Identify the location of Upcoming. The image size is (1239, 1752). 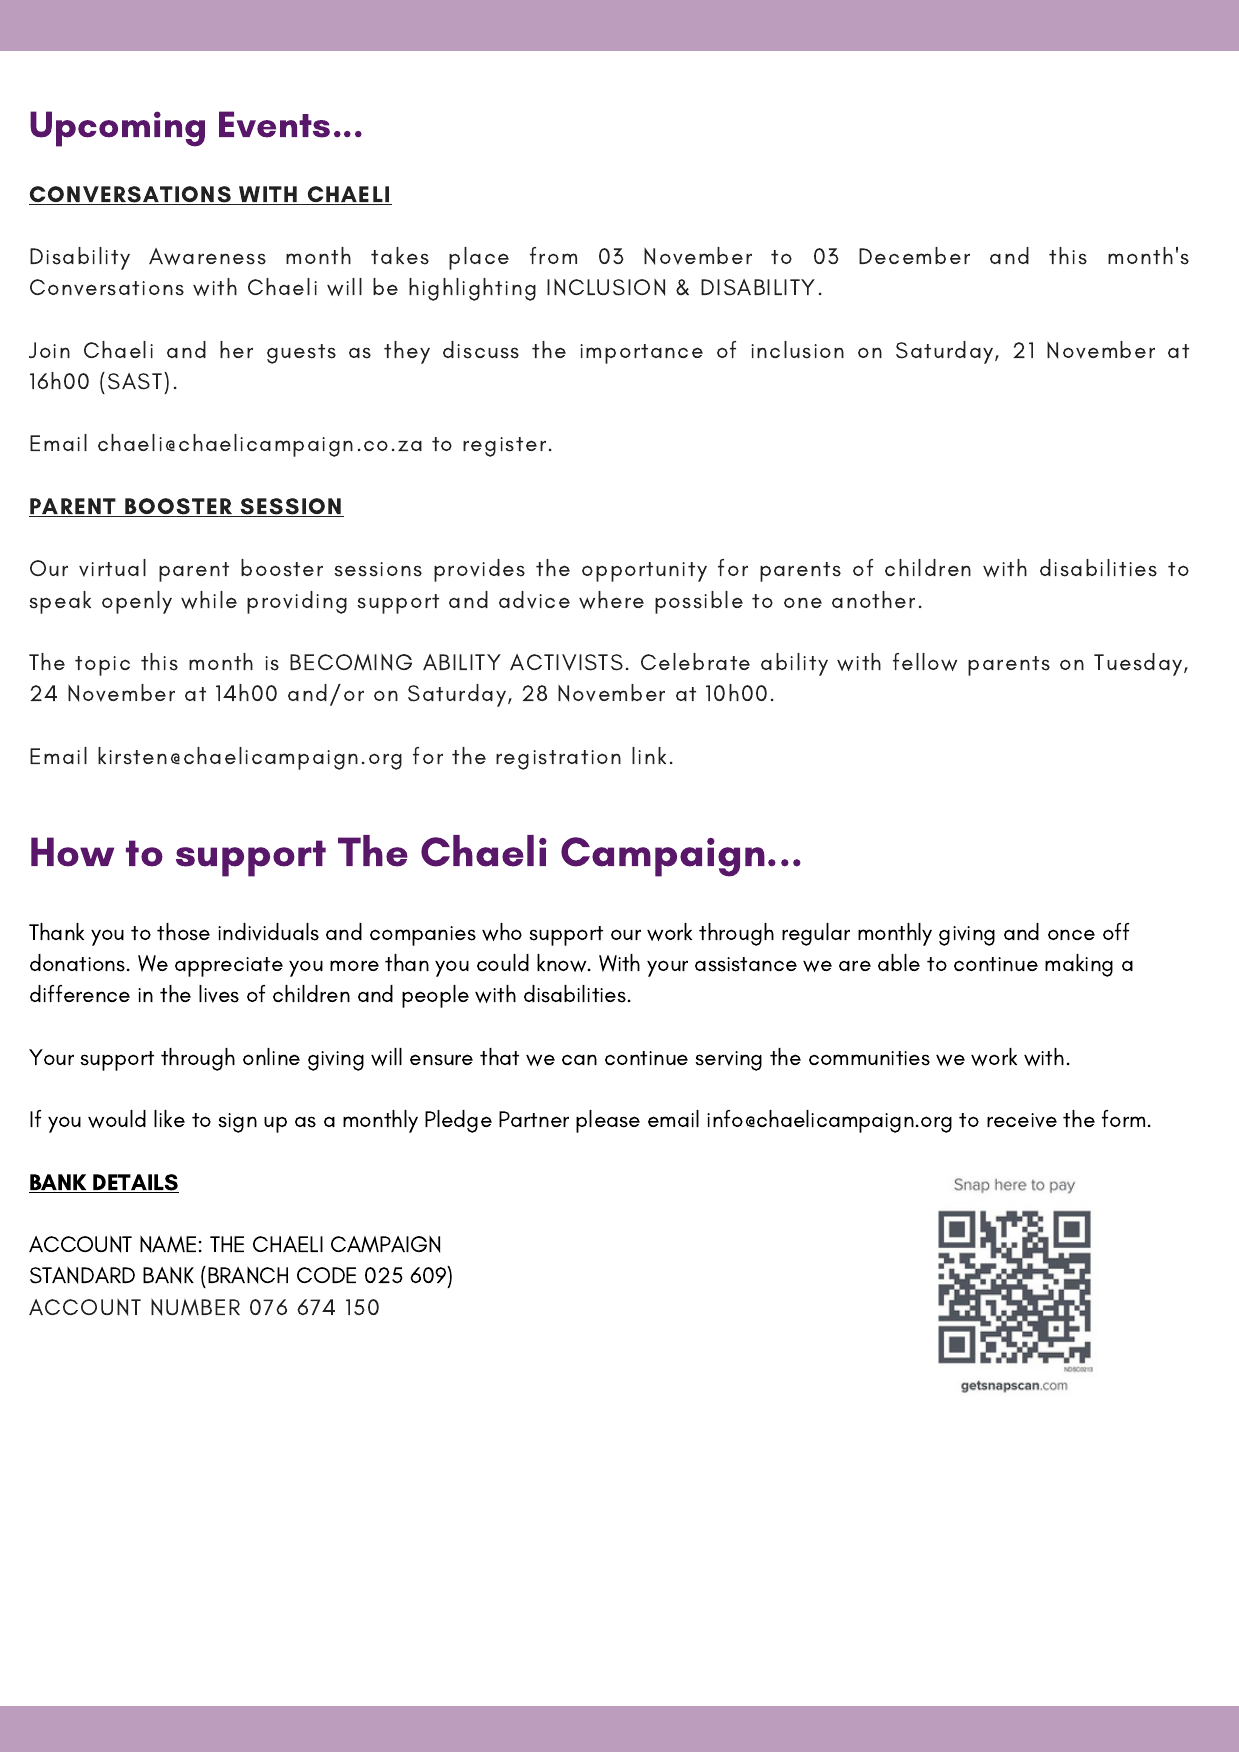
(117, 129).
